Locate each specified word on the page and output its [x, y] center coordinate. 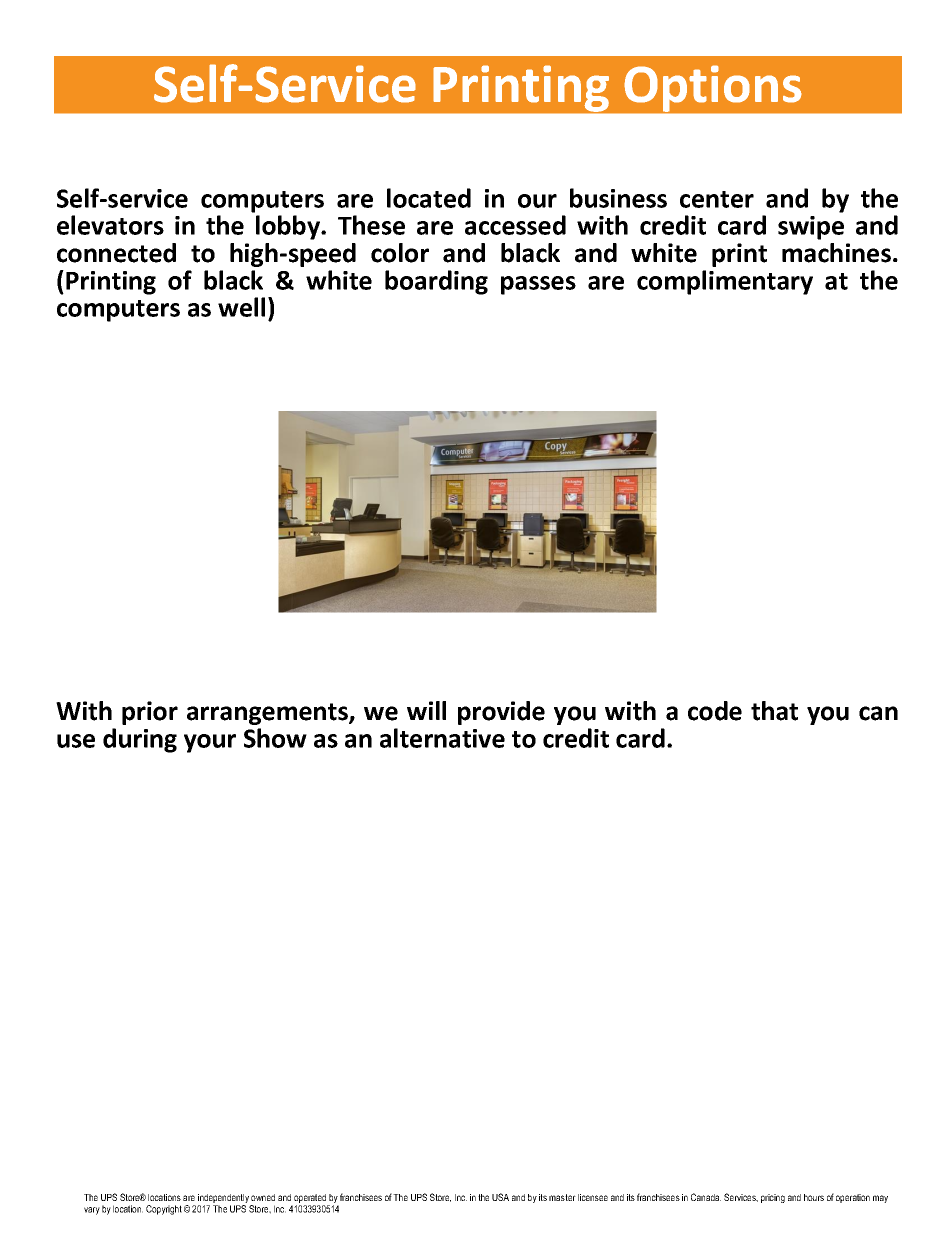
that [774, 711]
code [715, 711]
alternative [442, 738]
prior [150, 713]
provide [501, 713]
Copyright [164, 1210]
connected [116, 253]
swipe [811, 228]
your [210, 743]
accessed [515, 225]
